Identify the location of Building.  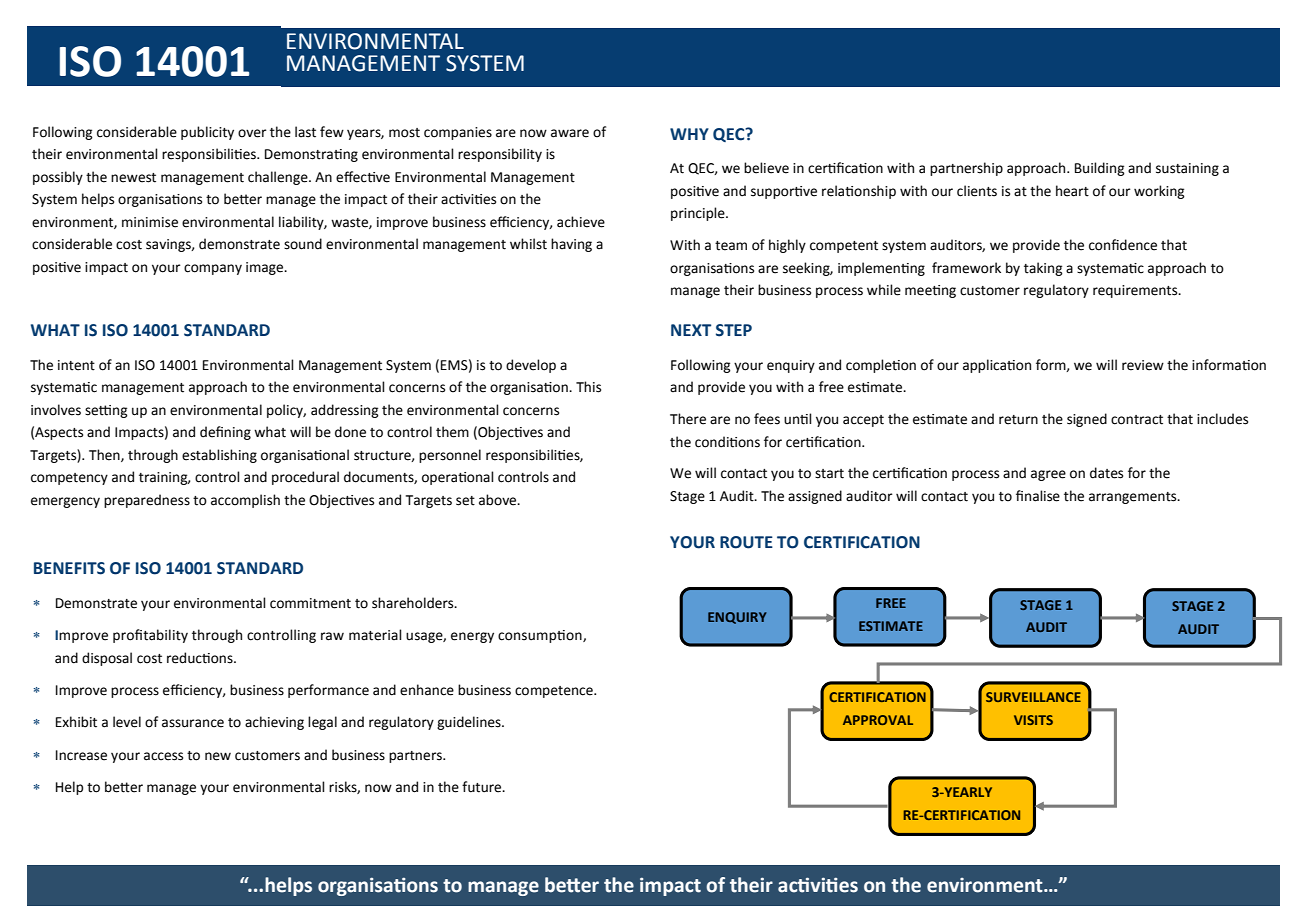
(1100, 169).
